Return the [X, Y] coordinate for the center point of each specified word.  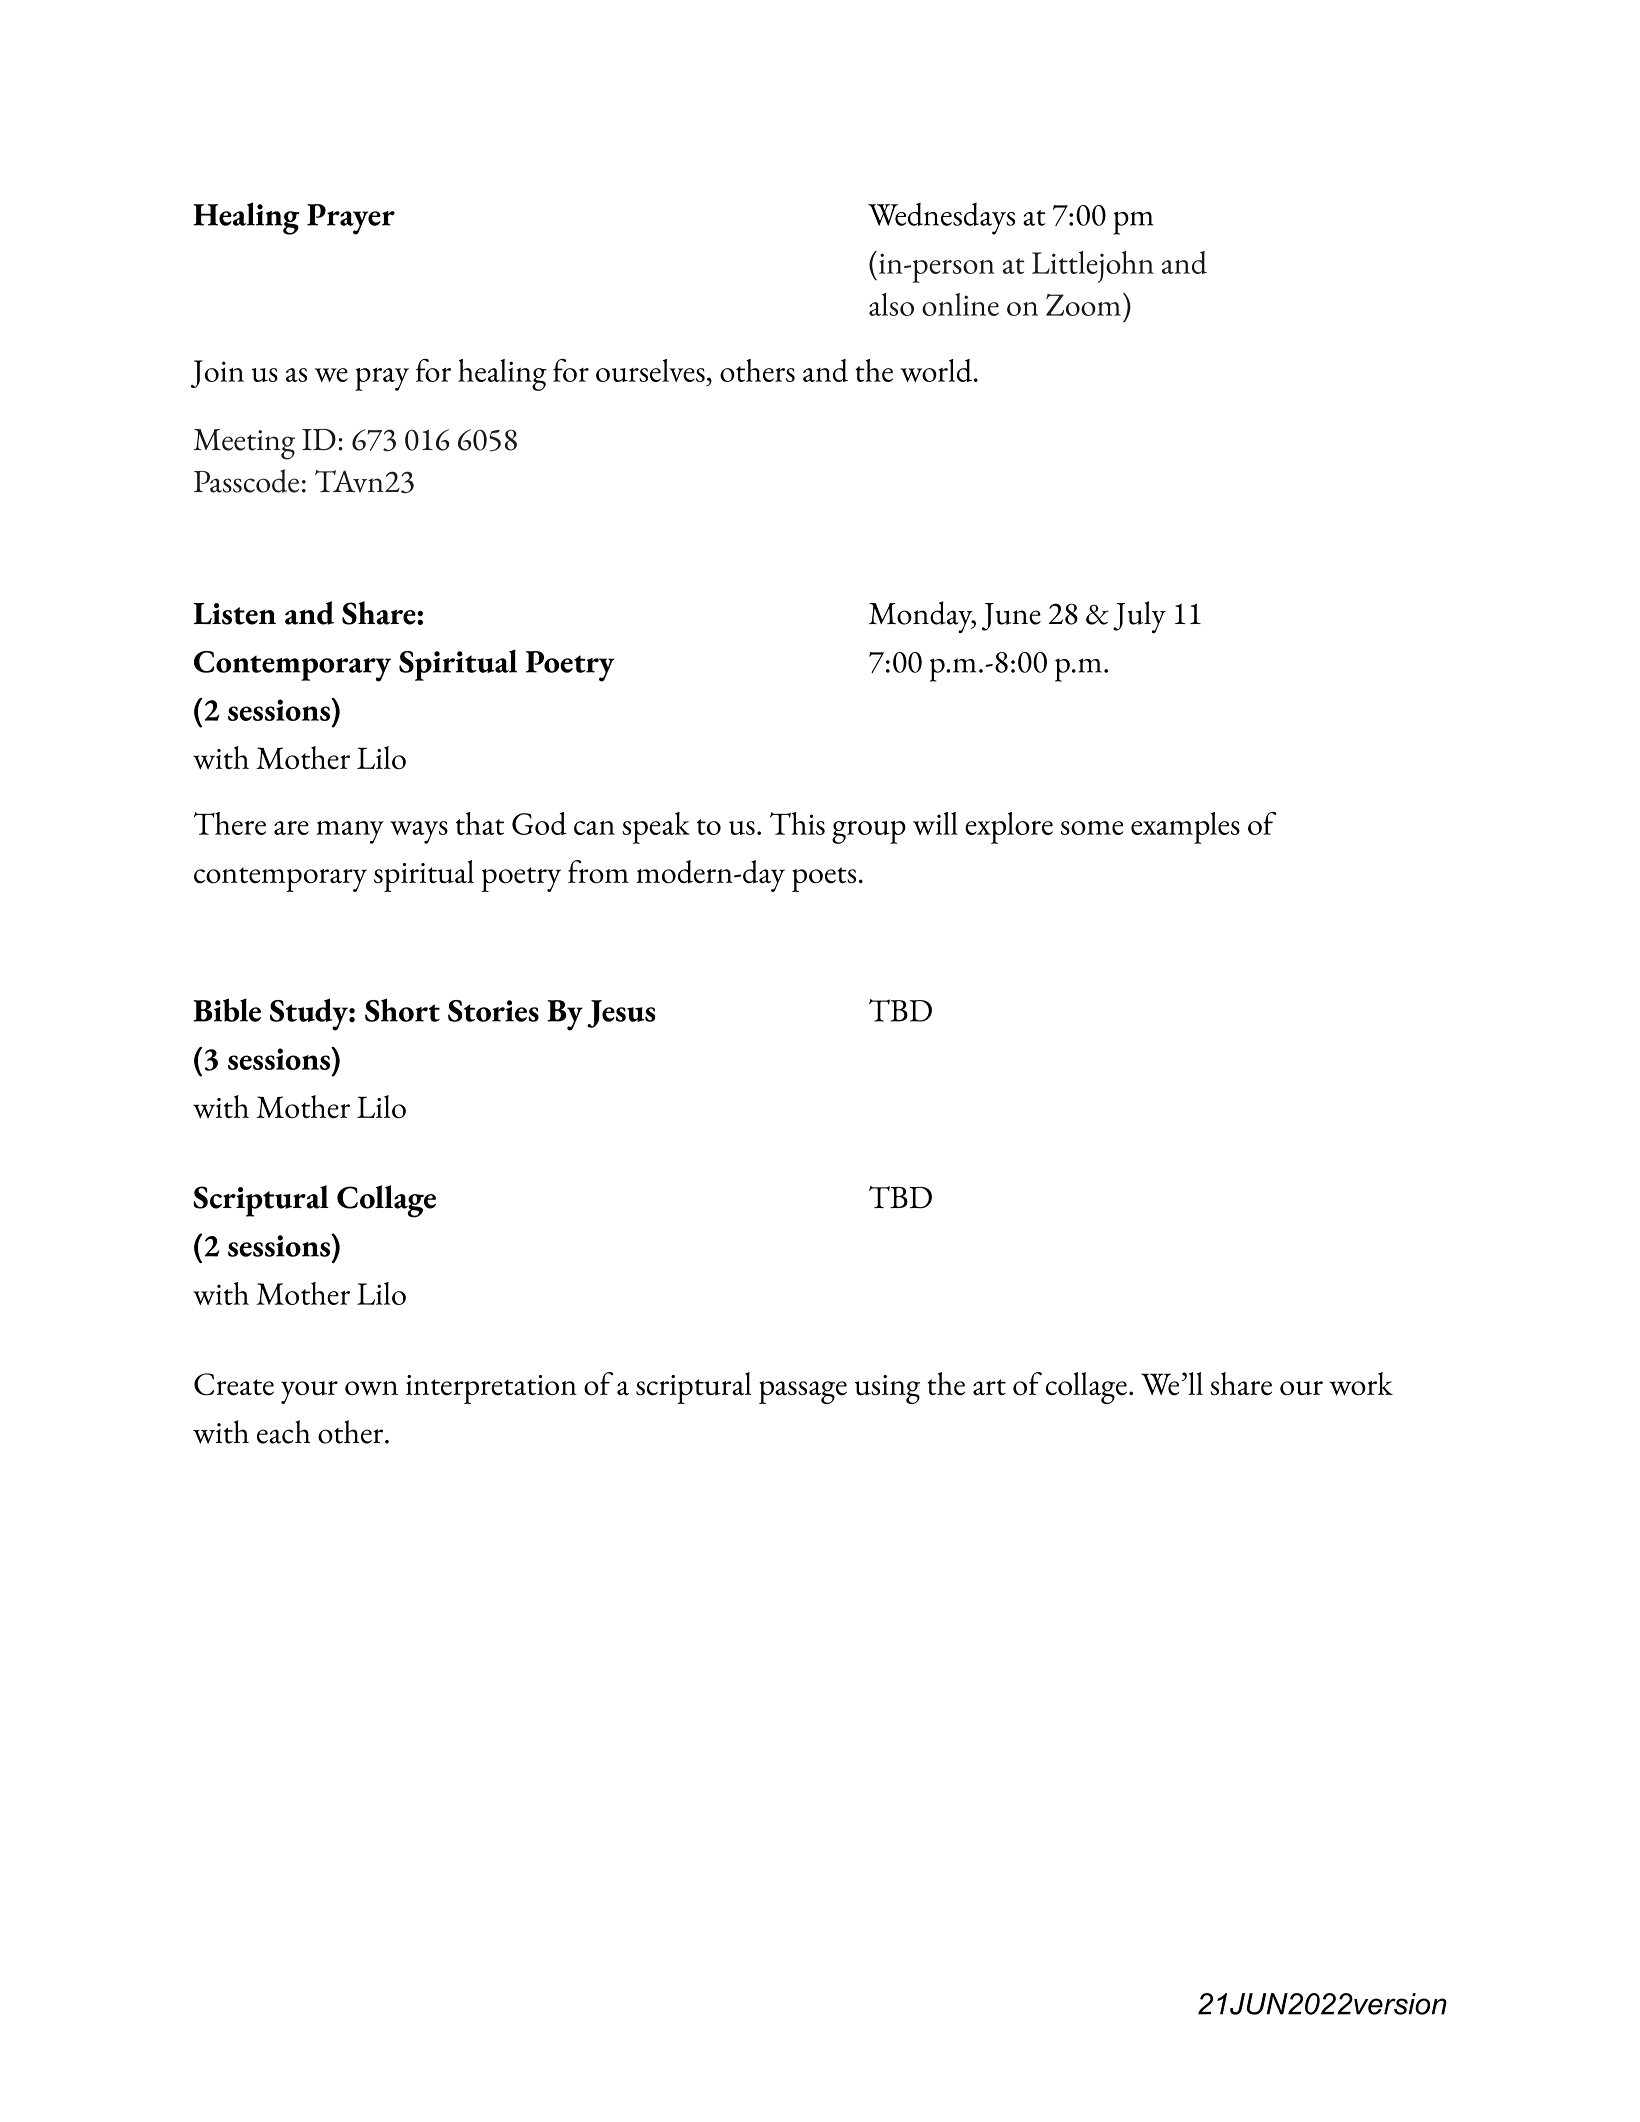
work [1361, 1384]
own [371, 1388]
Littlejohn [1093, 267]
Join [217, 374]
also [891, 304]
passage [803, 1392]
